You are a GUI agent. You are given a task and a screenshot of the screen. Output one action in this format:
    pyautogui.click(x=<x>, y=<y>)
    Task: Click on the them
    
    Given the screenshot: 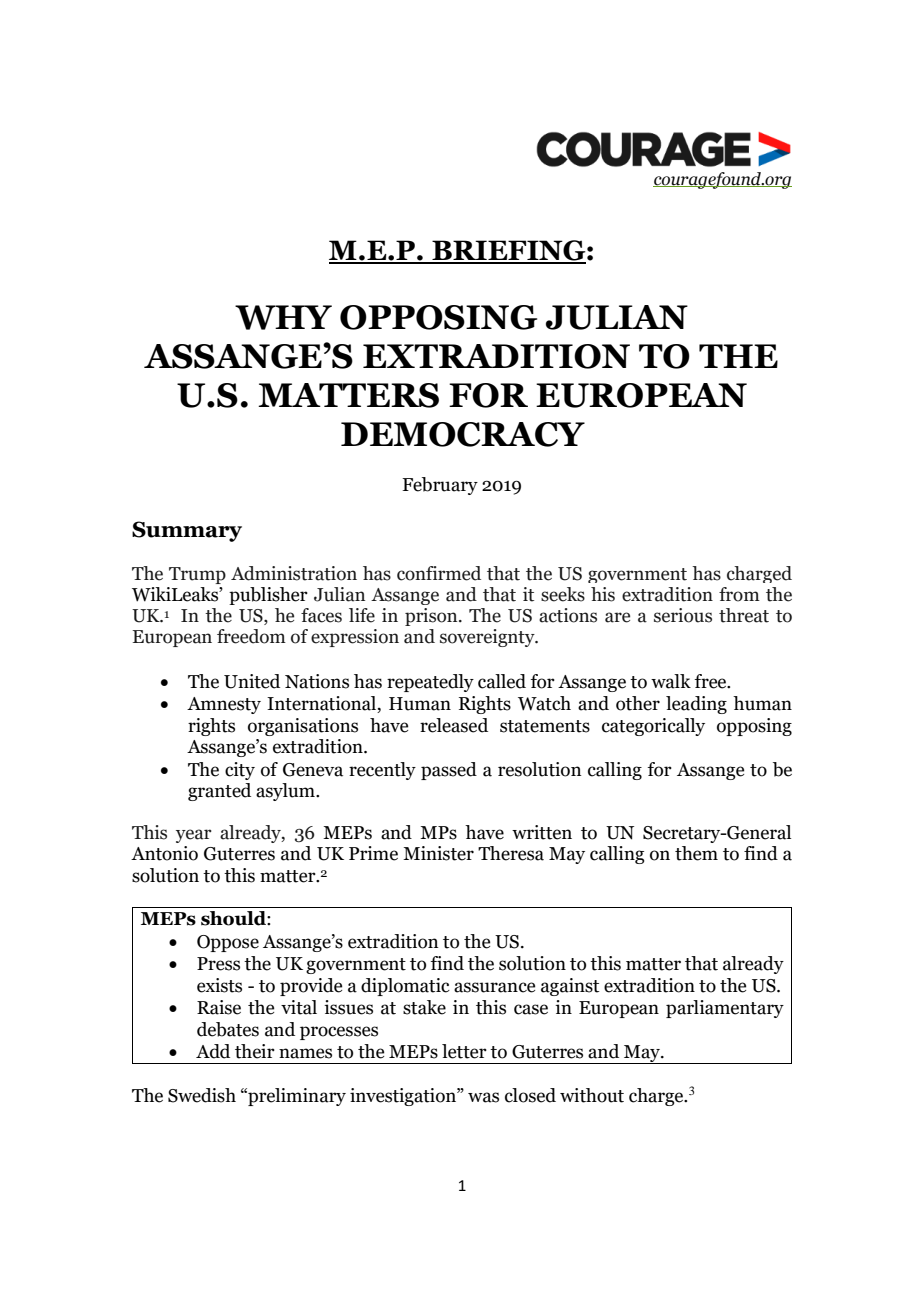 What is the action you would take?
    pyautogui.click(x=696, y=853)
